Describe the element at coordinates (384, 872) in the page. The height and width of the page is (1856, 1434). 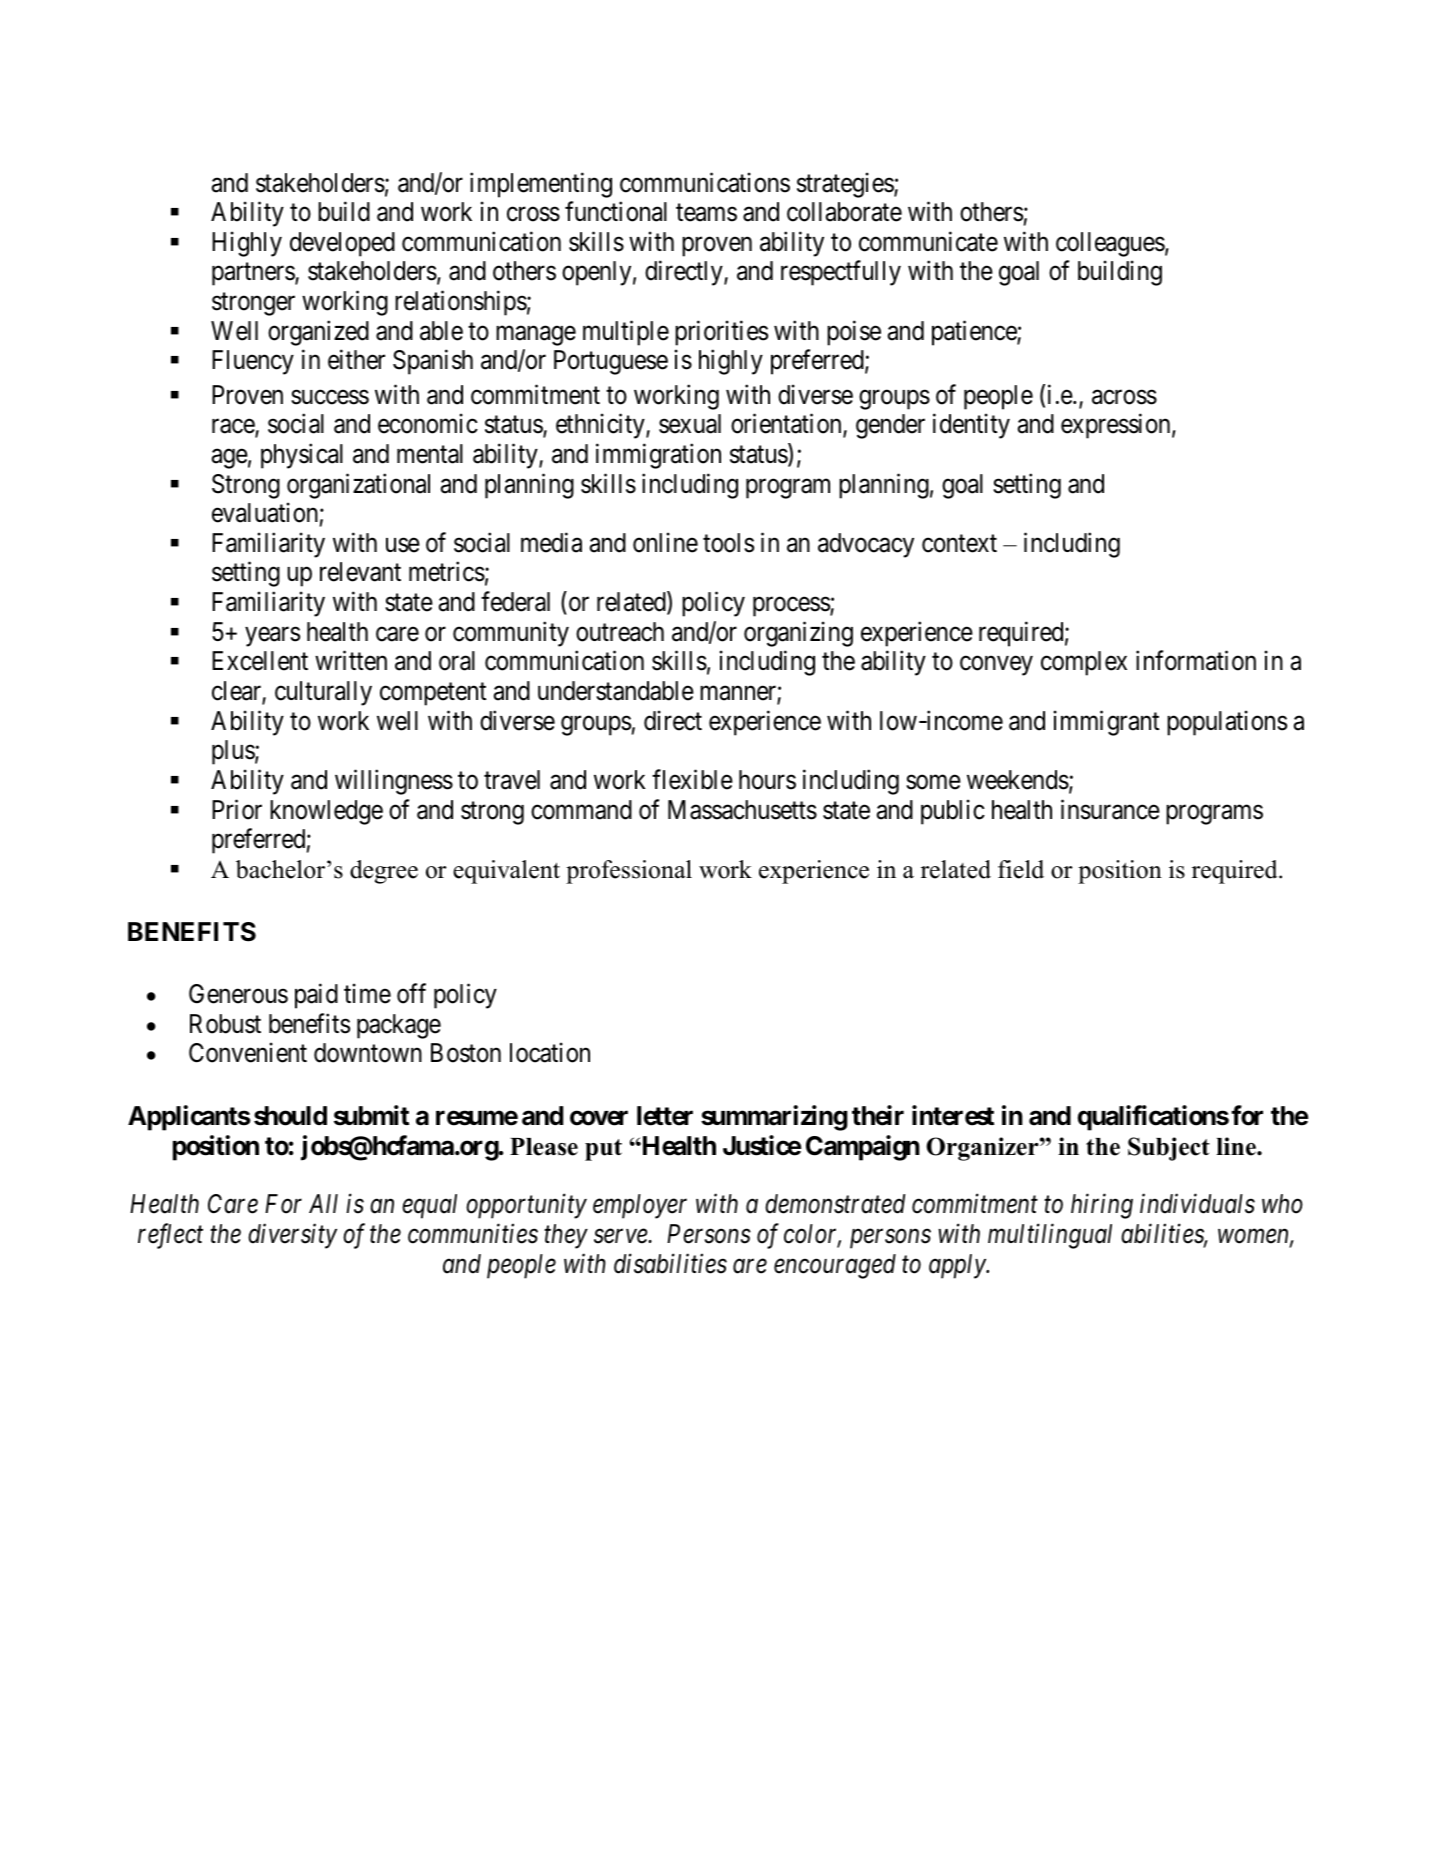
I see `degree` at that location.
